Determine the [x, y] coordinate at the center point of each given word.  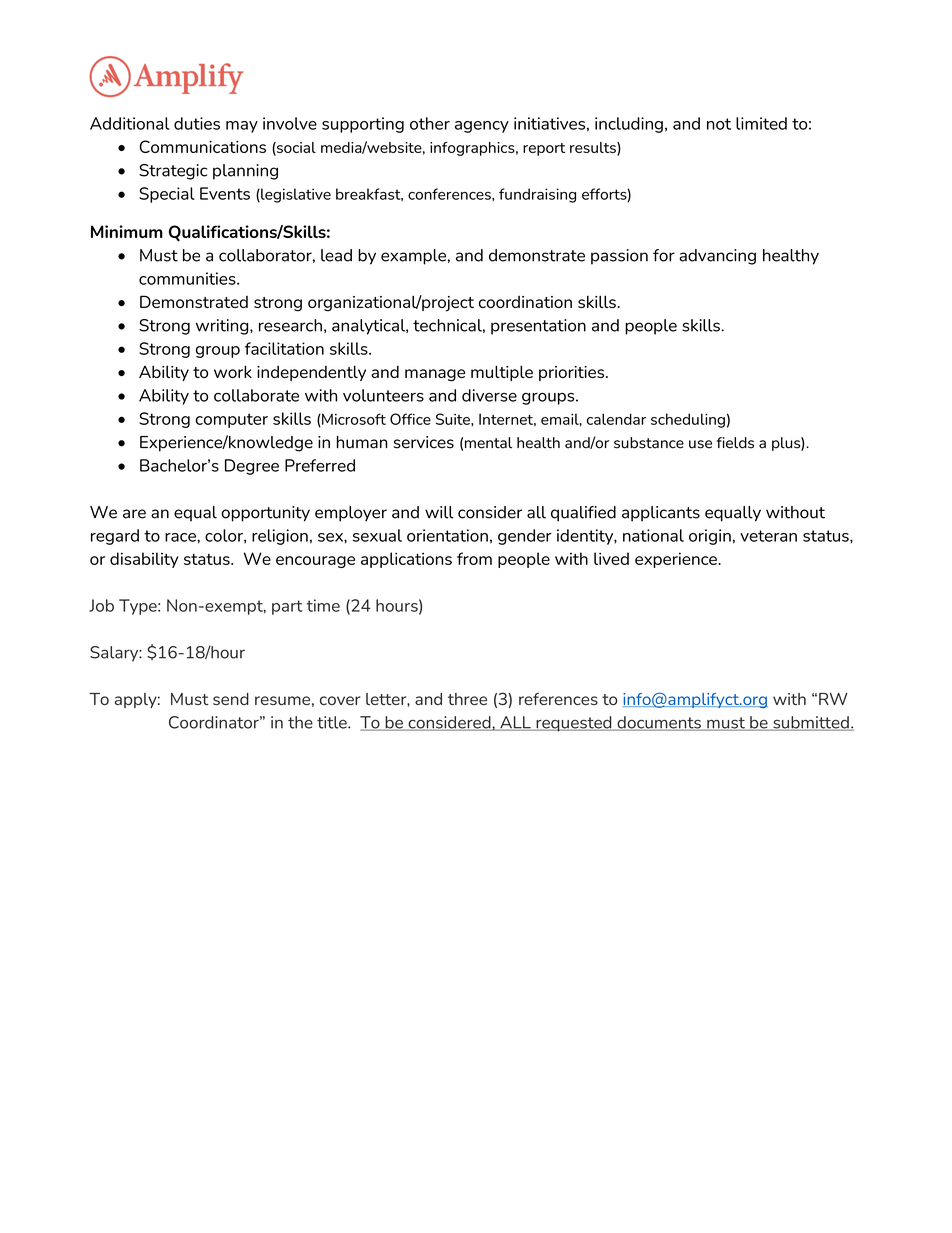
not [719, 124]
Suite [454, 419]
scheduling [688, 420]
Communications [202, 146]
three [467, 699]
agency [482, 127]
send [231, 699]
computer [232, 420]
